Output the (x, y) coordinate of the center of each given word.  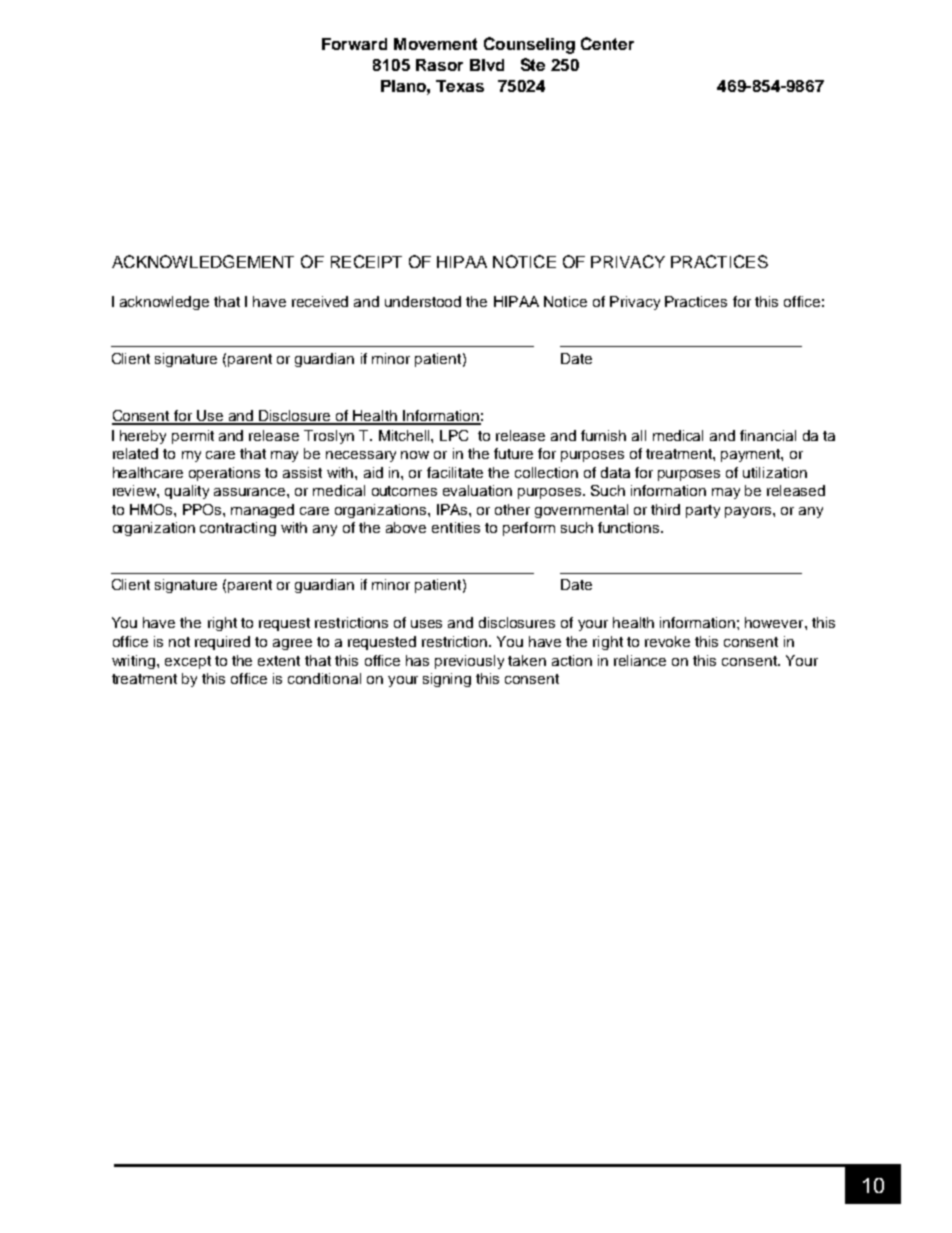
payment (751, 455)
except (188, 662)
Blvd (487, 65)
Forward (354, 44)
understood (423, 301)
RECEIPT (366, 261)
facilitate (455, 472)
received (320, 301)
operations (224, 474)
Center (607, 43)
